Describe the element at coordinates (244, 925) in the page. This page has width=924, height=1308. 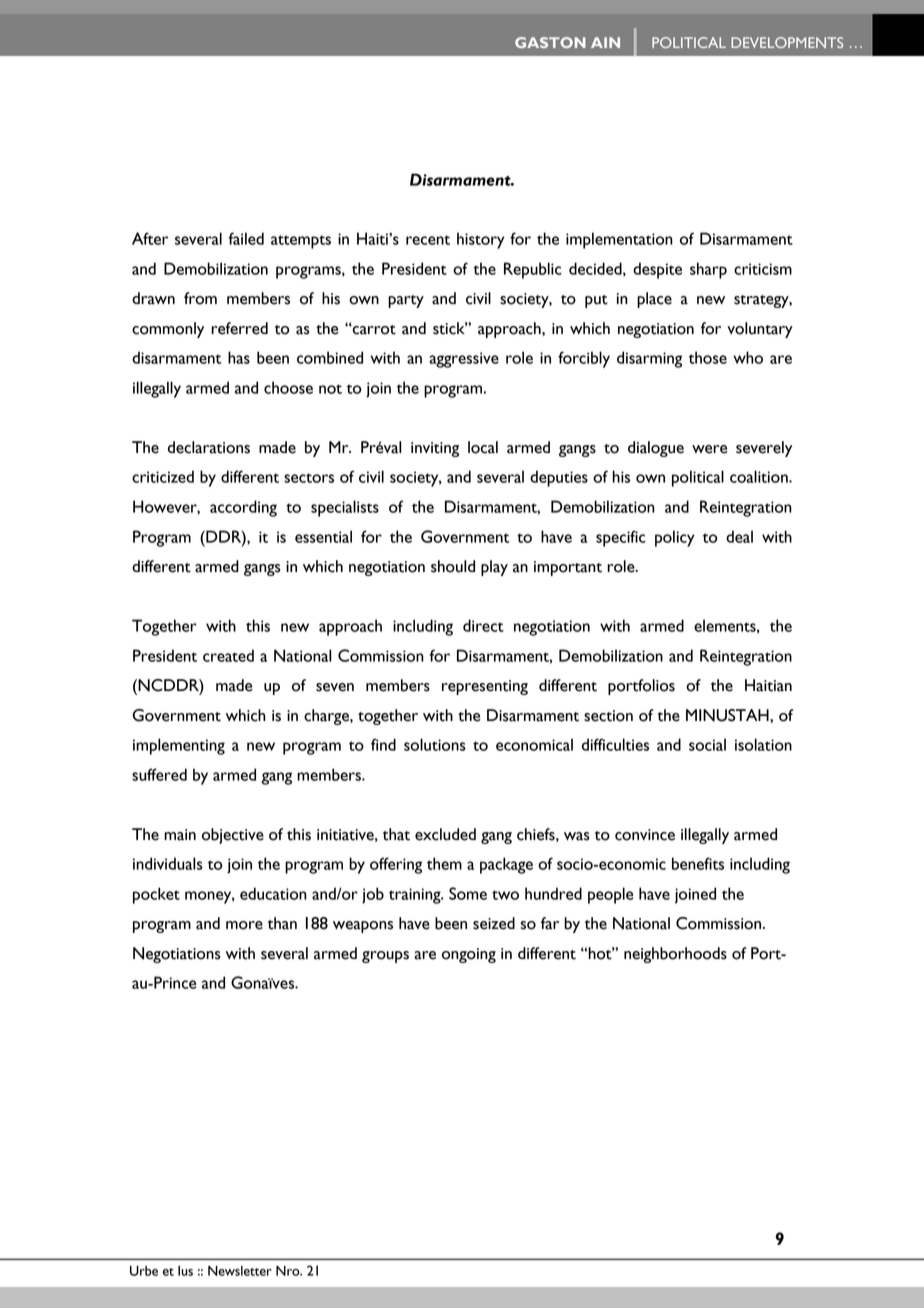
I see `more` at that location.
